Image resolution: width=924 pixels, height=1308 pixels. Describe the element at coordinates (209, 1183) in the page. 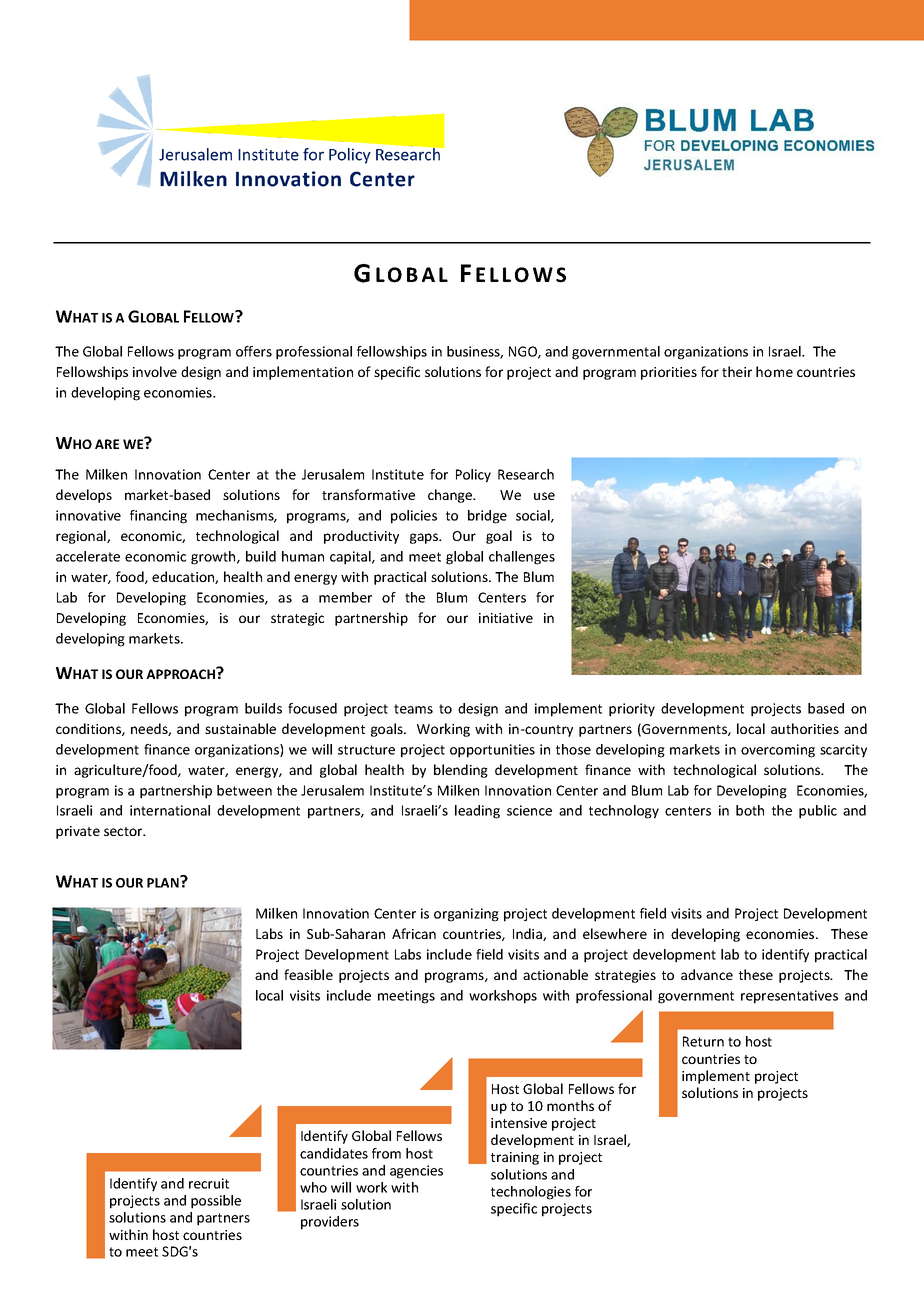

I see `recruit` at that location.
